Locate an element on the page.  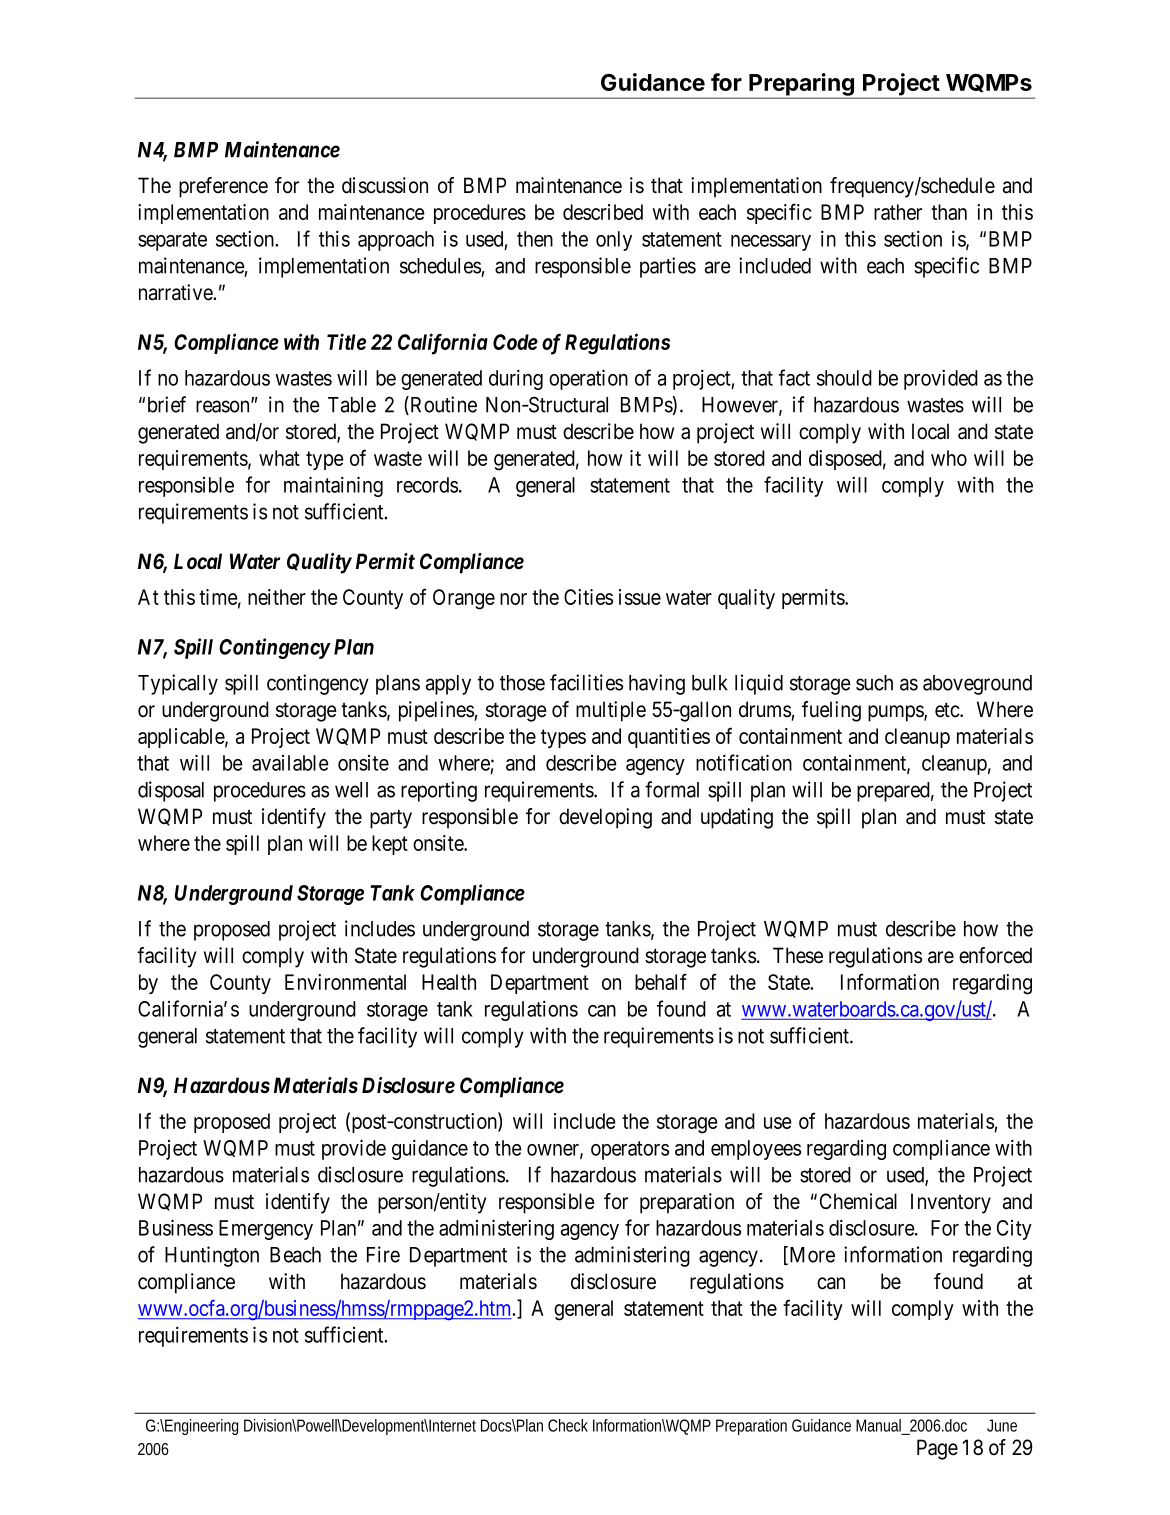
preference is located at coordinates (223, 187).
